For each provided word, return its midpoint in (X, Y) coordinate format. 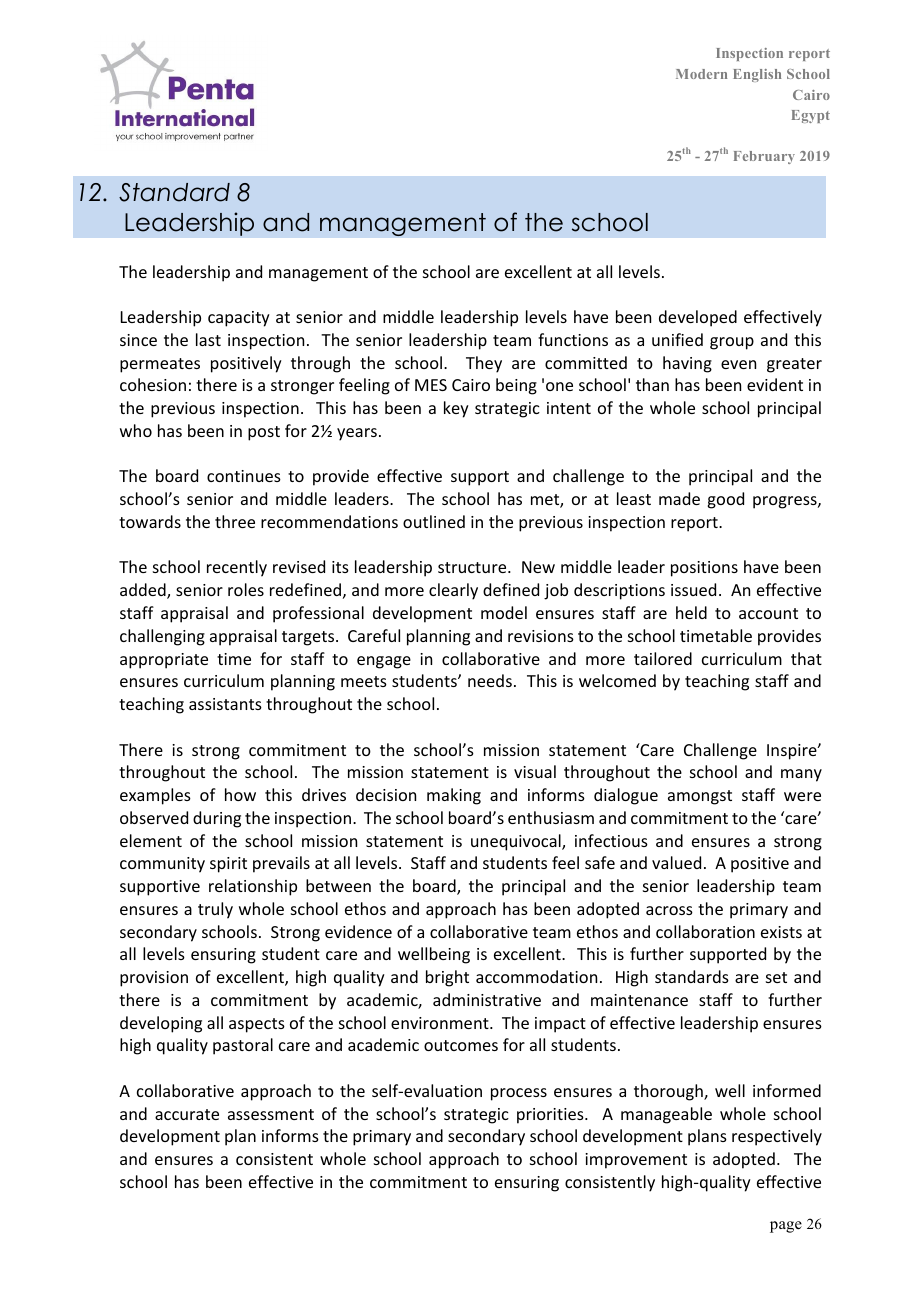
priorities (551, 1116)
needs (490, 680)
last (208, 339)
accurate (187, 1114)
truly (215, 910)
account (768, 613)
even (738, 364)
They (484, 364)
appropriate (164, 661)
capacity (239, 319)
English (757, 75)
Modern (701, 74)
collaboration (705, 931)
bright (447, 978)
